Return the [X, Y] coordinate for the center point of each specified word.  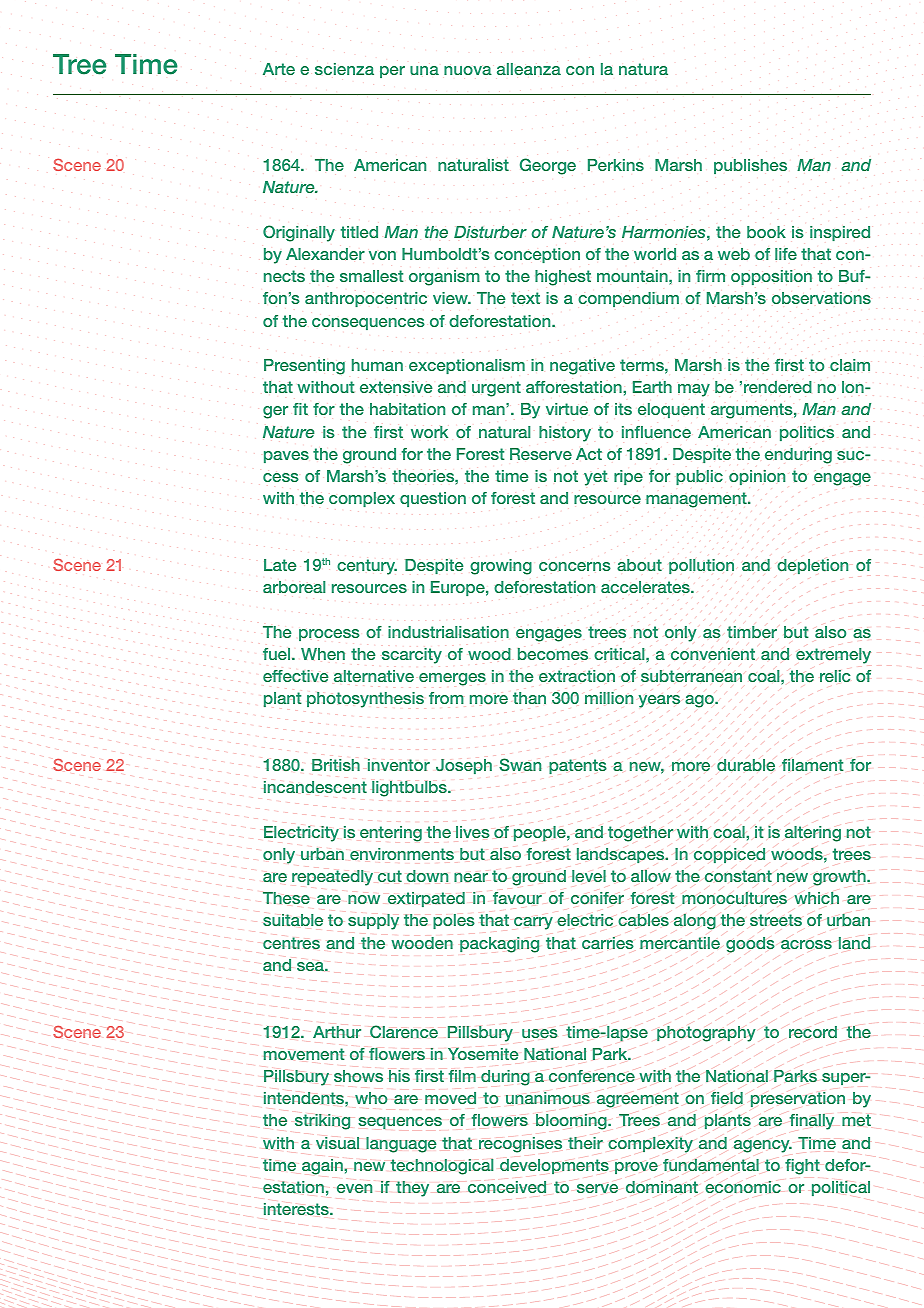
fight [802, 1167]
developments [554, 1166]
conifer [597, 898]
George [548, 166]
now [364, 899]
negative [582, 367]
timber [752, 632]
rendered [778, 386]
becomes [553, 654]
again [323, 1167]
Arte [279, 69]
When [323, 654]
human [377, 365]
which [816, 897]
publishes [750, 166]
